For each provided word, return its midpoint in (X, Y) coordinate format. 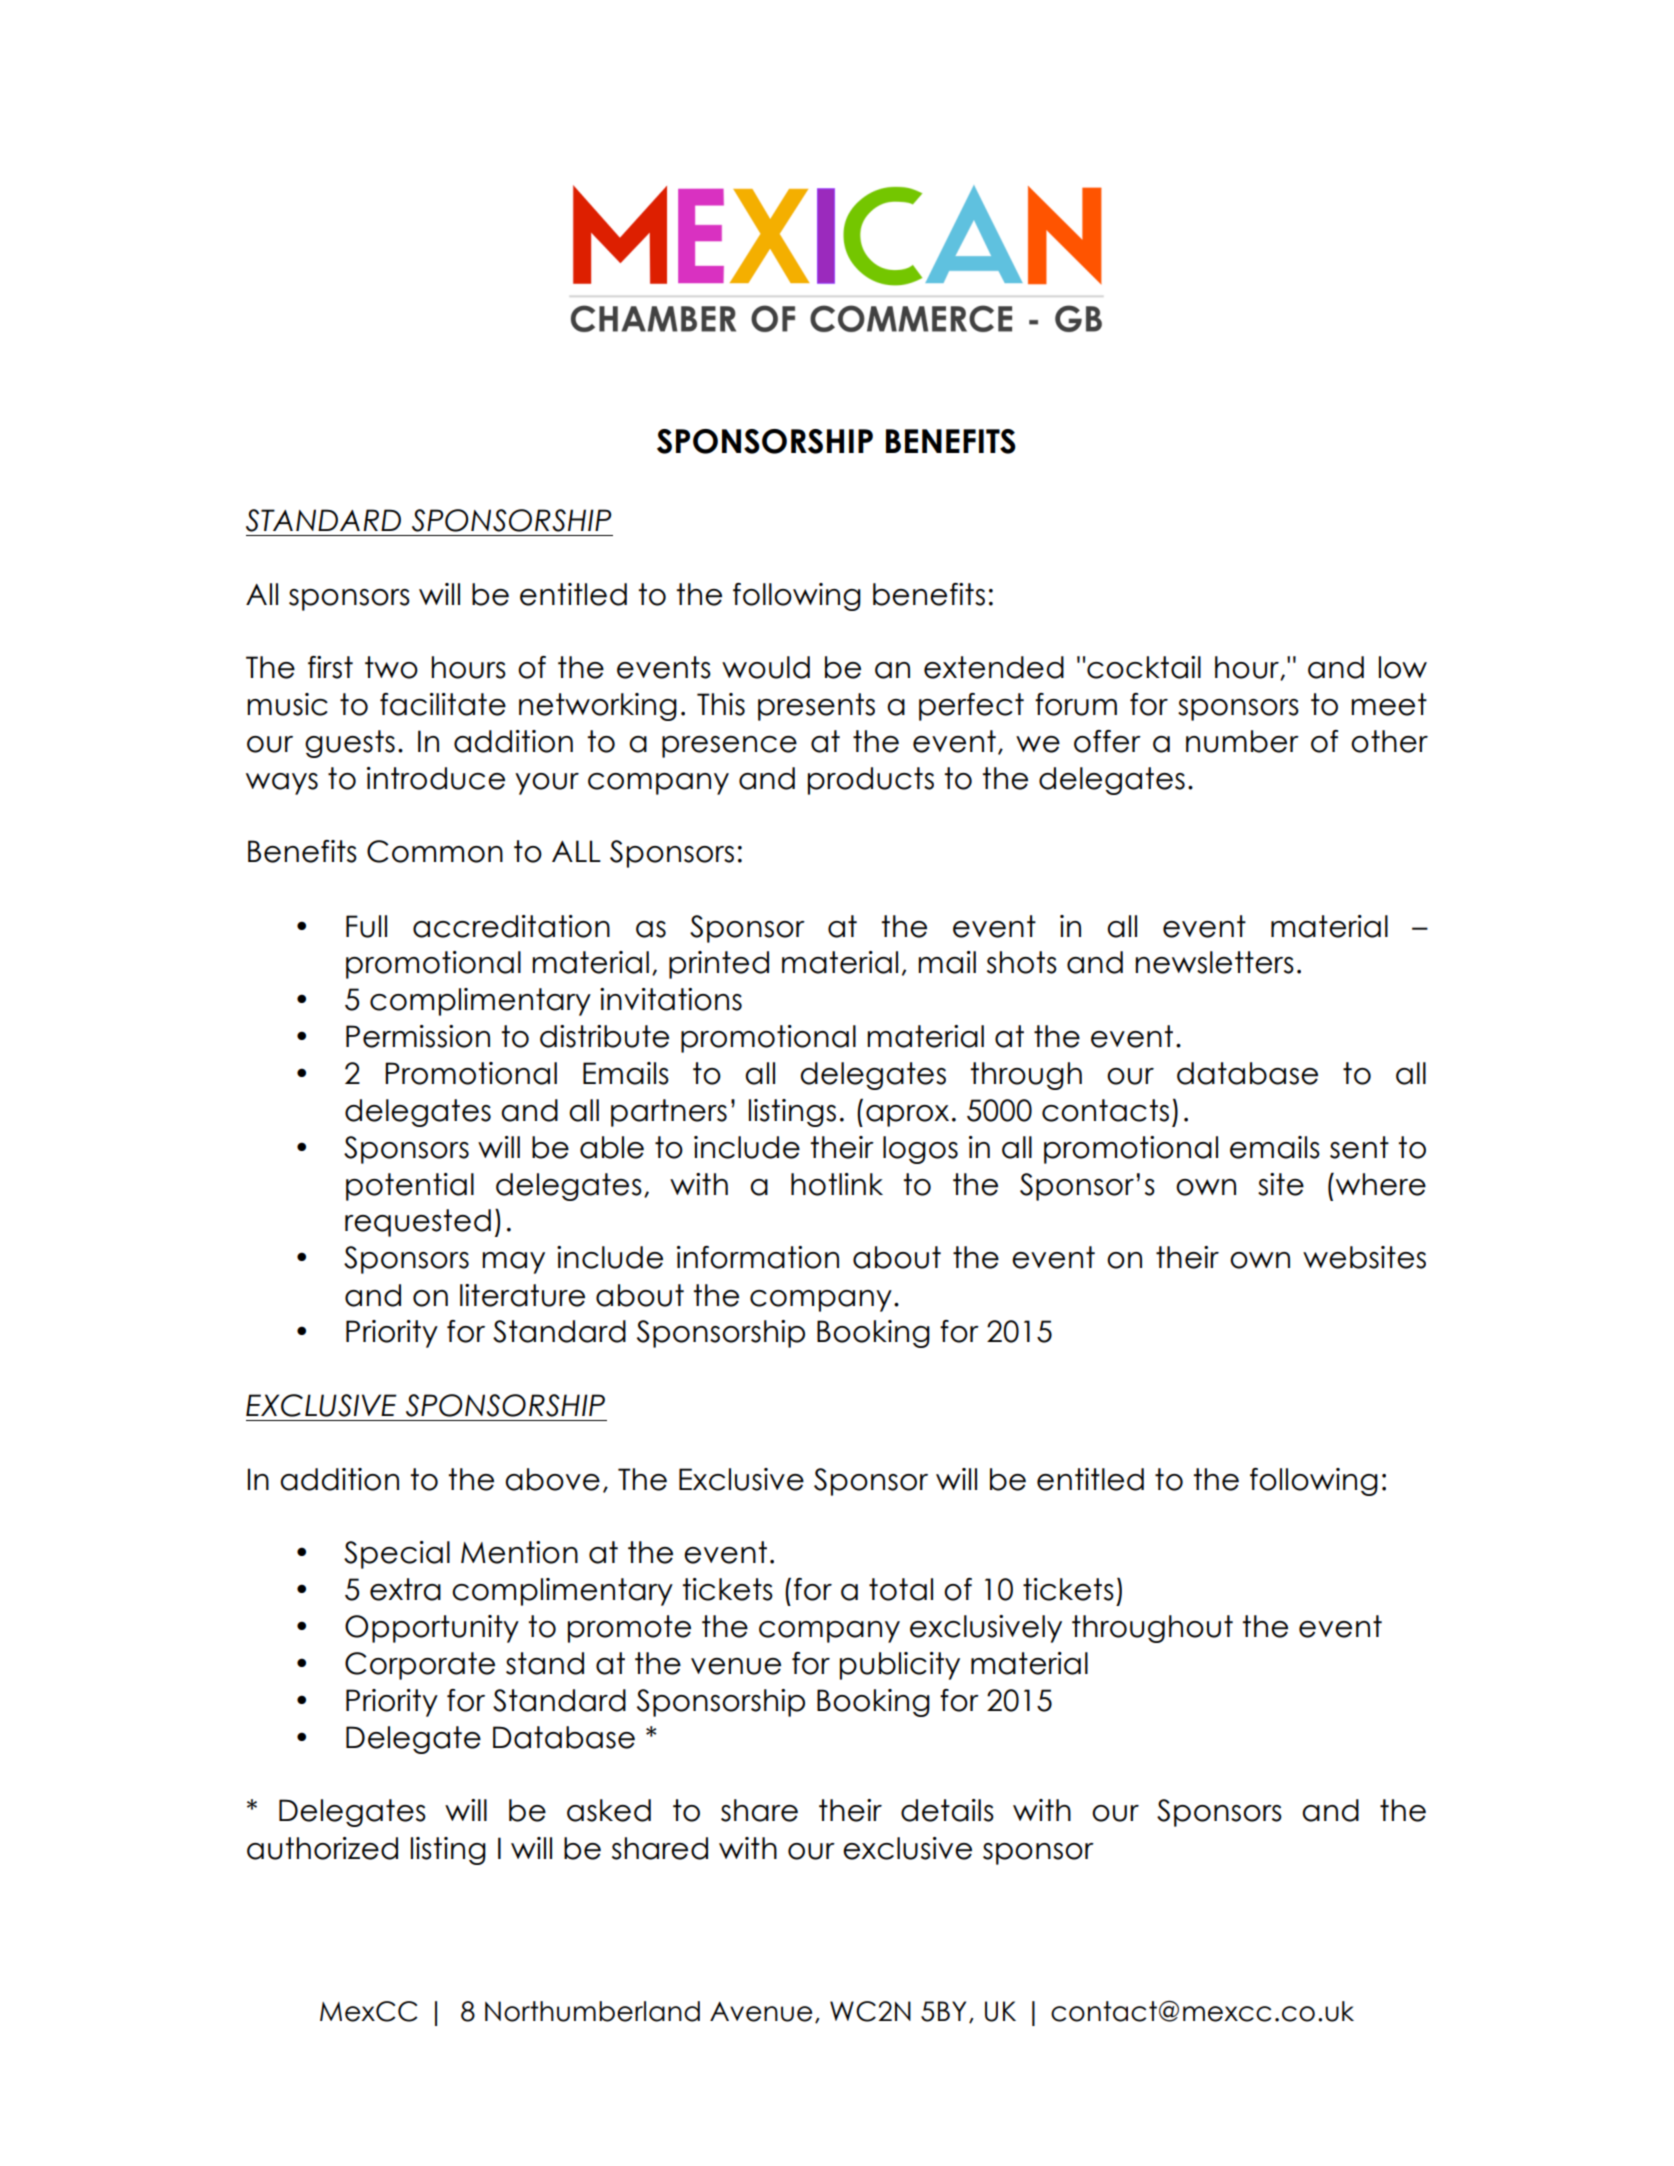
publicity (900, 1666)
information (758, 1257)
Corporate (420, 1666)
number (1242, 741)
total (901, 1589)
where (1381, 1184)
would (766, 667)
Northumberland (592, 2011)
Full (366, 926)
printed (719, 965)
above (552, 1479)
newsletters (1214, 962)
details (947, 1810)
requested (418, 1223)
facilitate (443, 704)
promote (629, 1629)
